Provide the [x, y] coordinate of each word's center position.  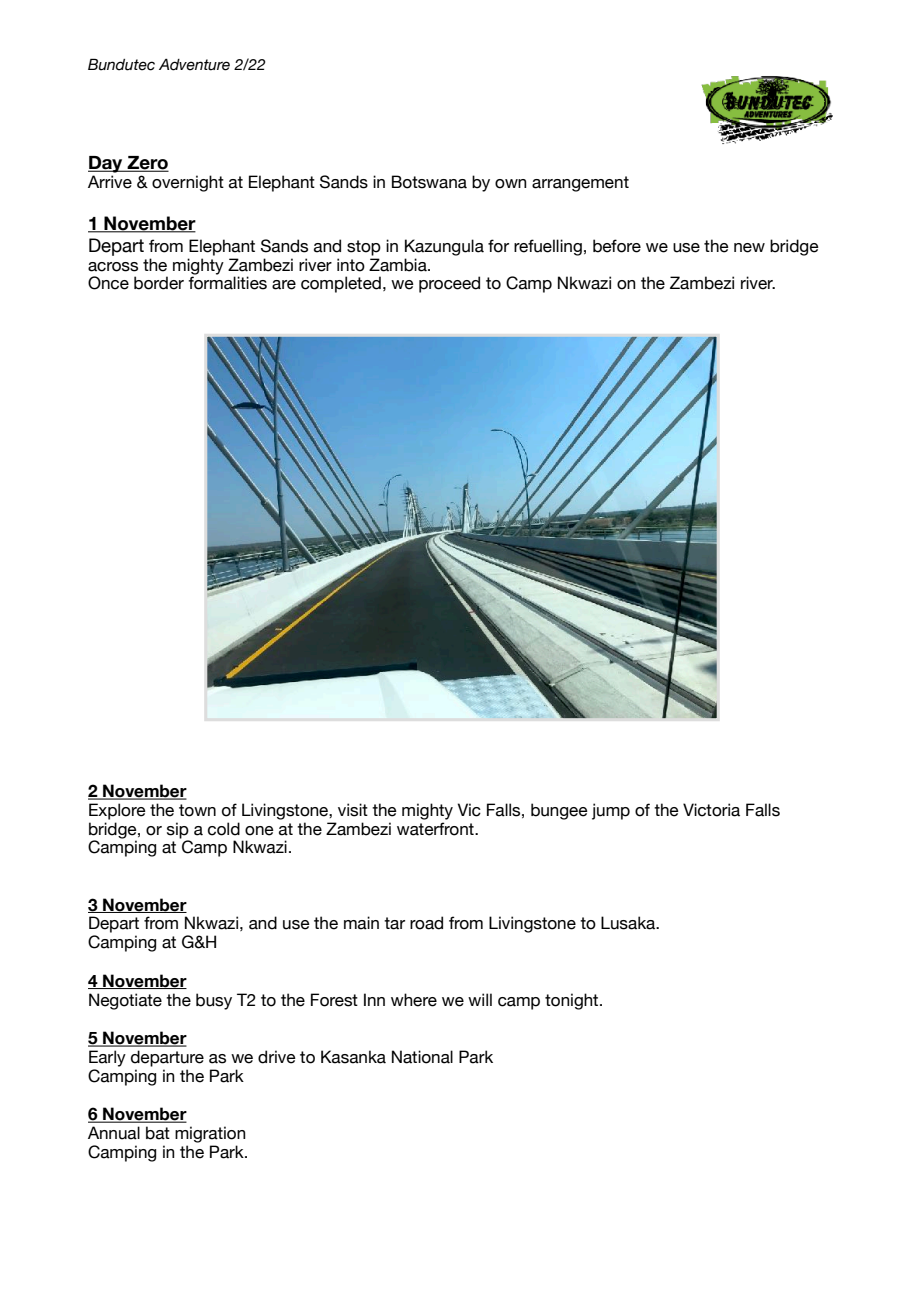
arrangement [580, 184]
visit [353, 810]
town [197, 810]
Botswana [429, 182]
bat [158, 1133]
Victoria [711, 810]
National [422, 1057]
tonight [573, 1001]
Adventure [194, 65]
